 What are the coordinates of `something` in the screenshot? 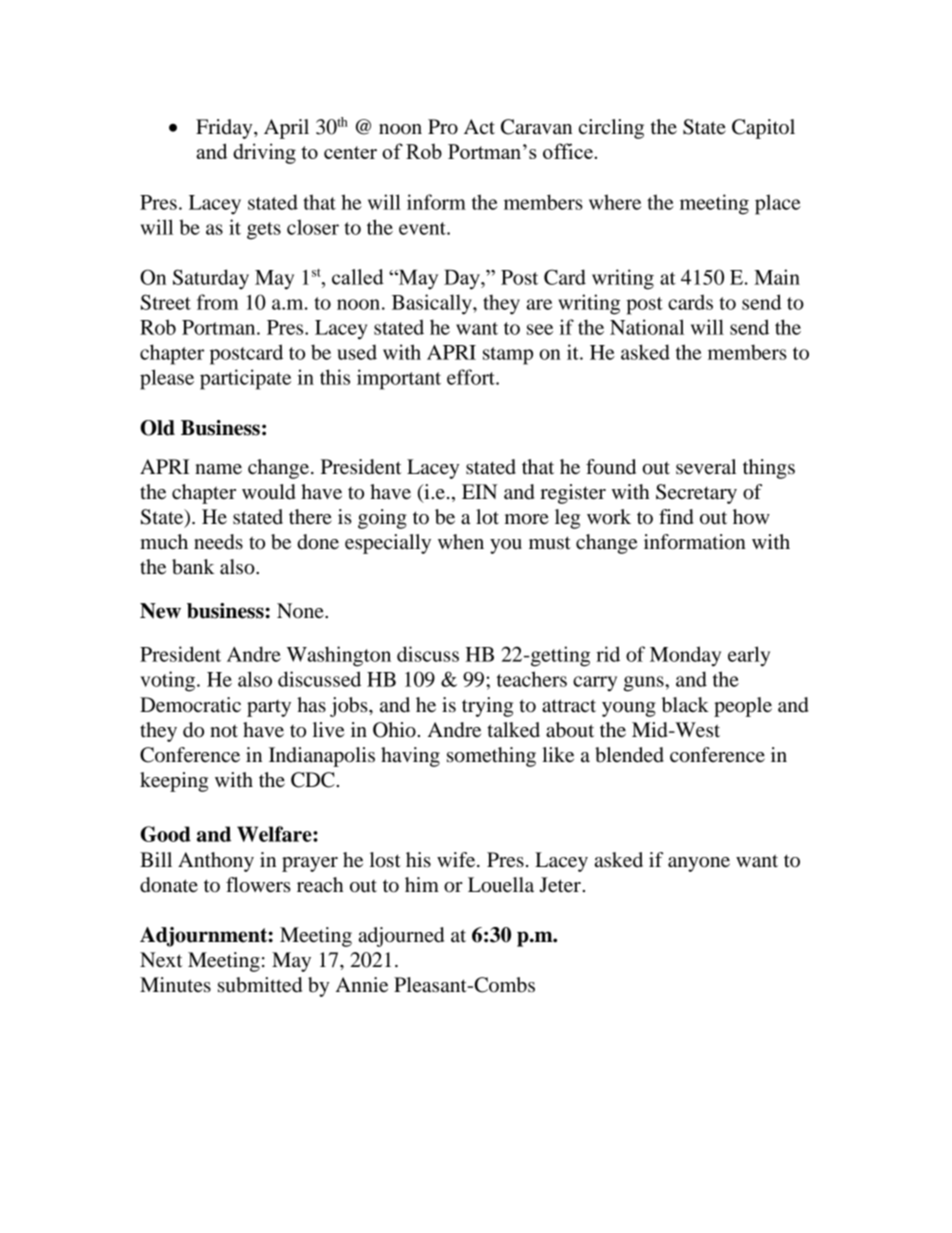 It's located at (491, 757).
